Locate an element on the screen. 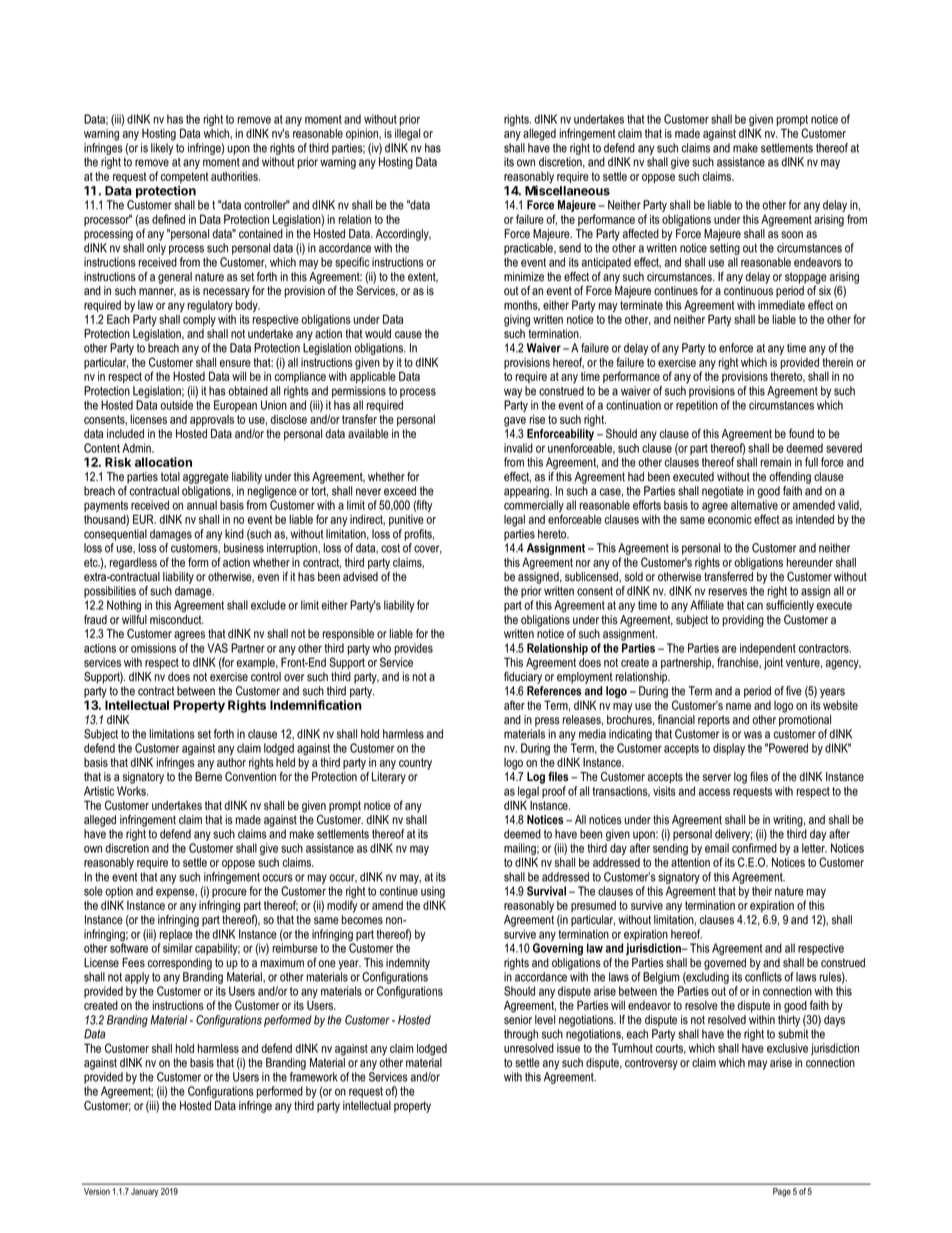 The image size is (952, 1233). appearing is located at coordinates (527, 492).
